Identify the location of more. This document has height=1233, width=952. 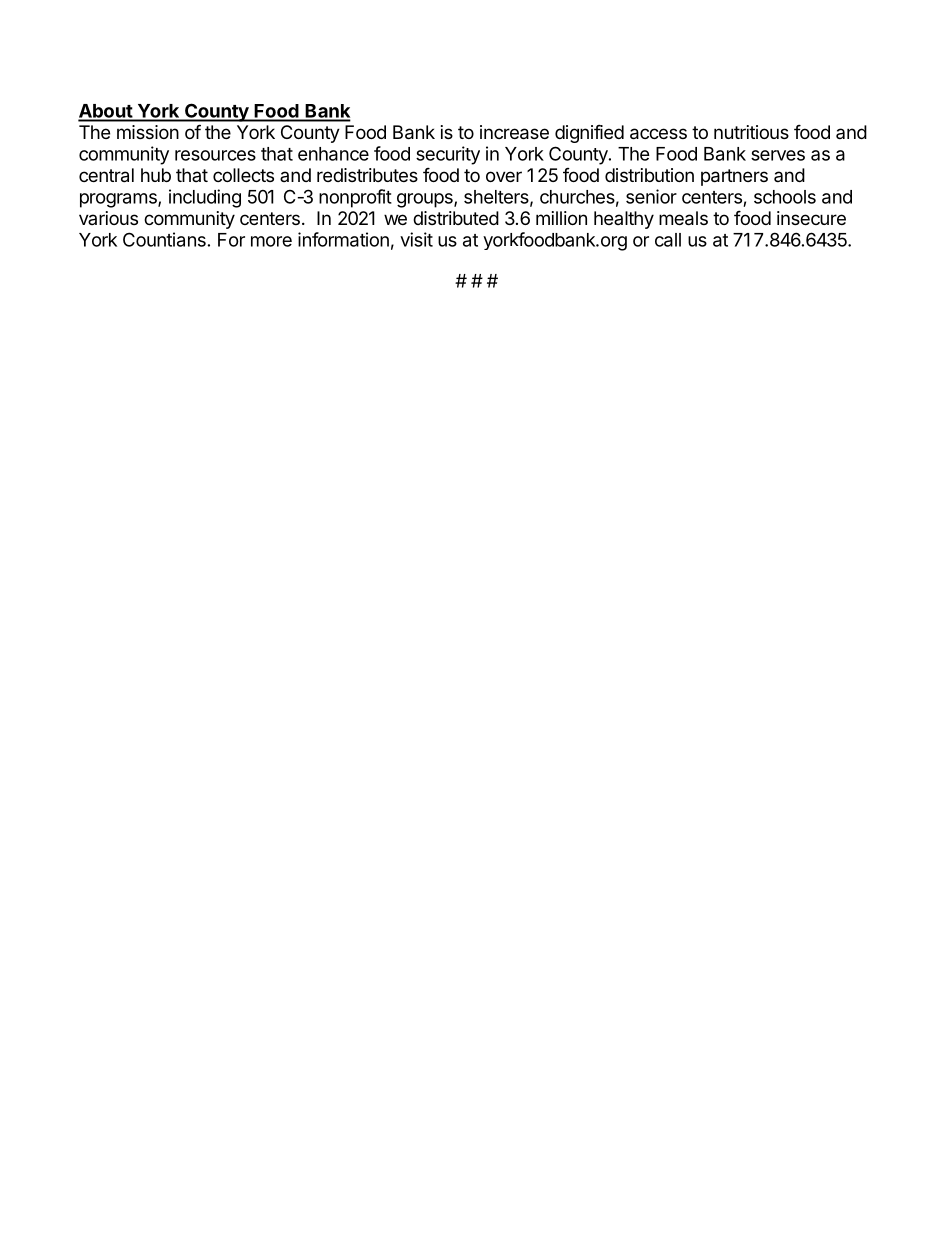
(271, 241).
